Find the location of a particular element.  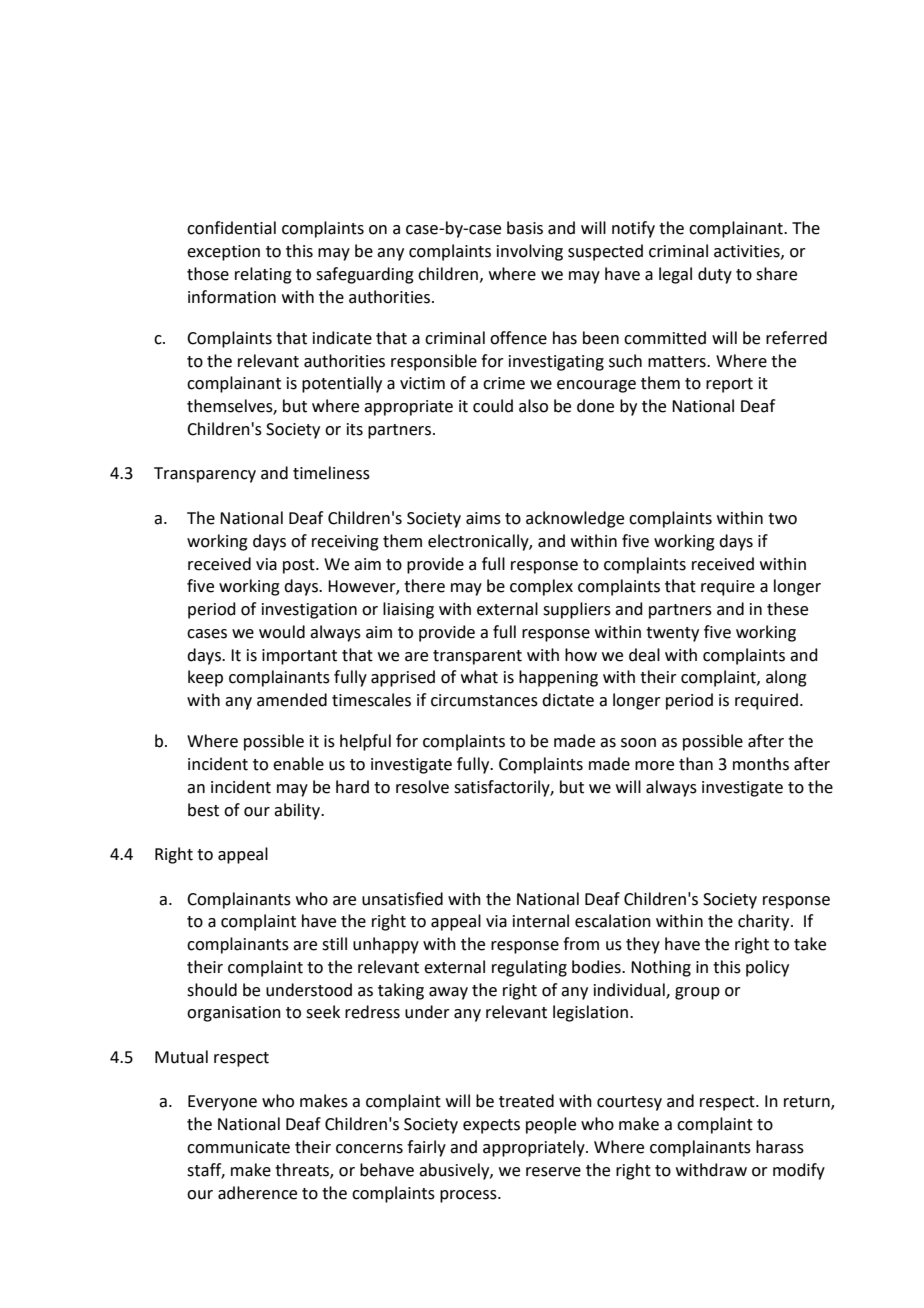

circumstances is located at coordinates (484, 700).
